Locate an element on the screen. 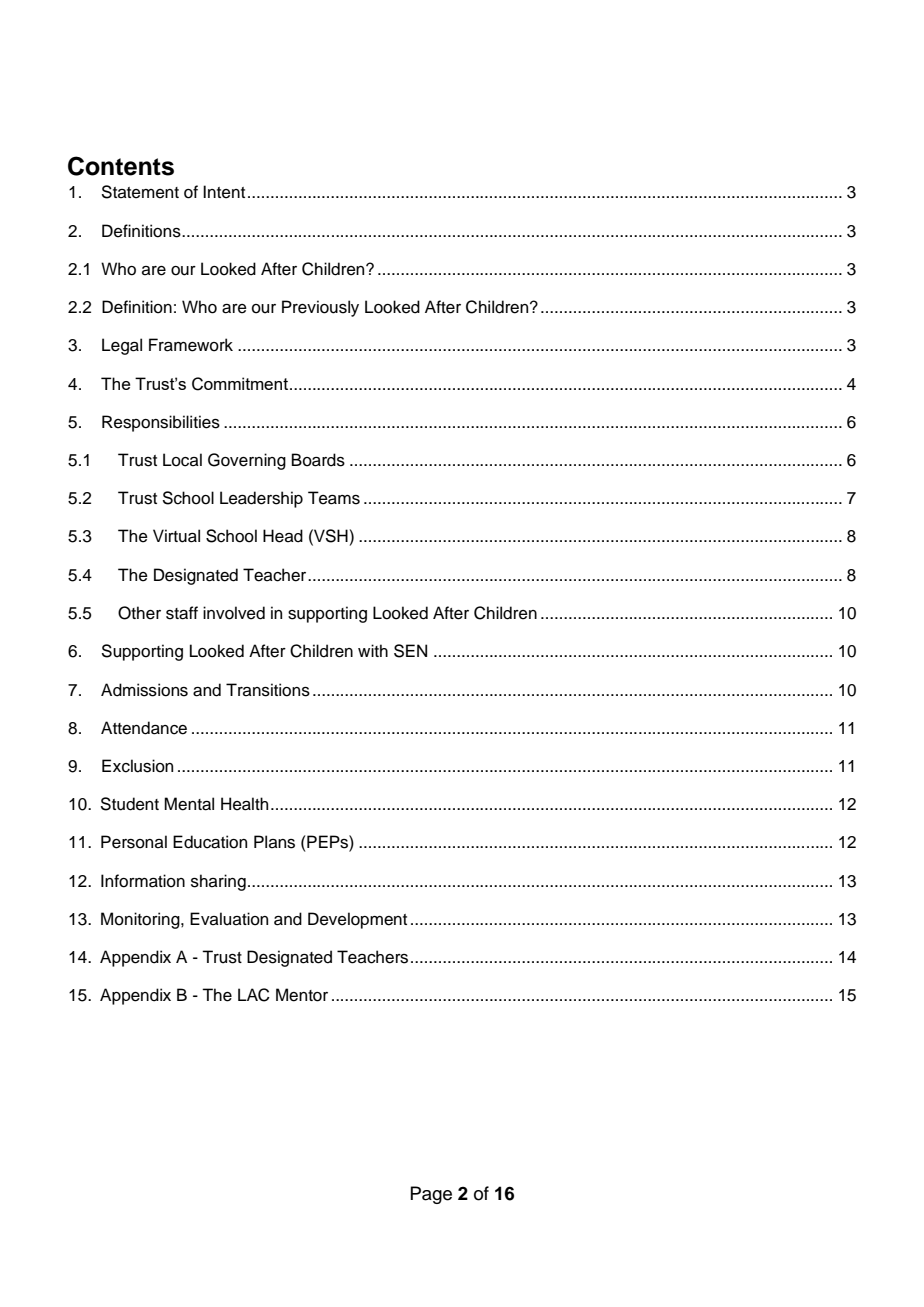  Page is located at coordinates (431, 1195).
